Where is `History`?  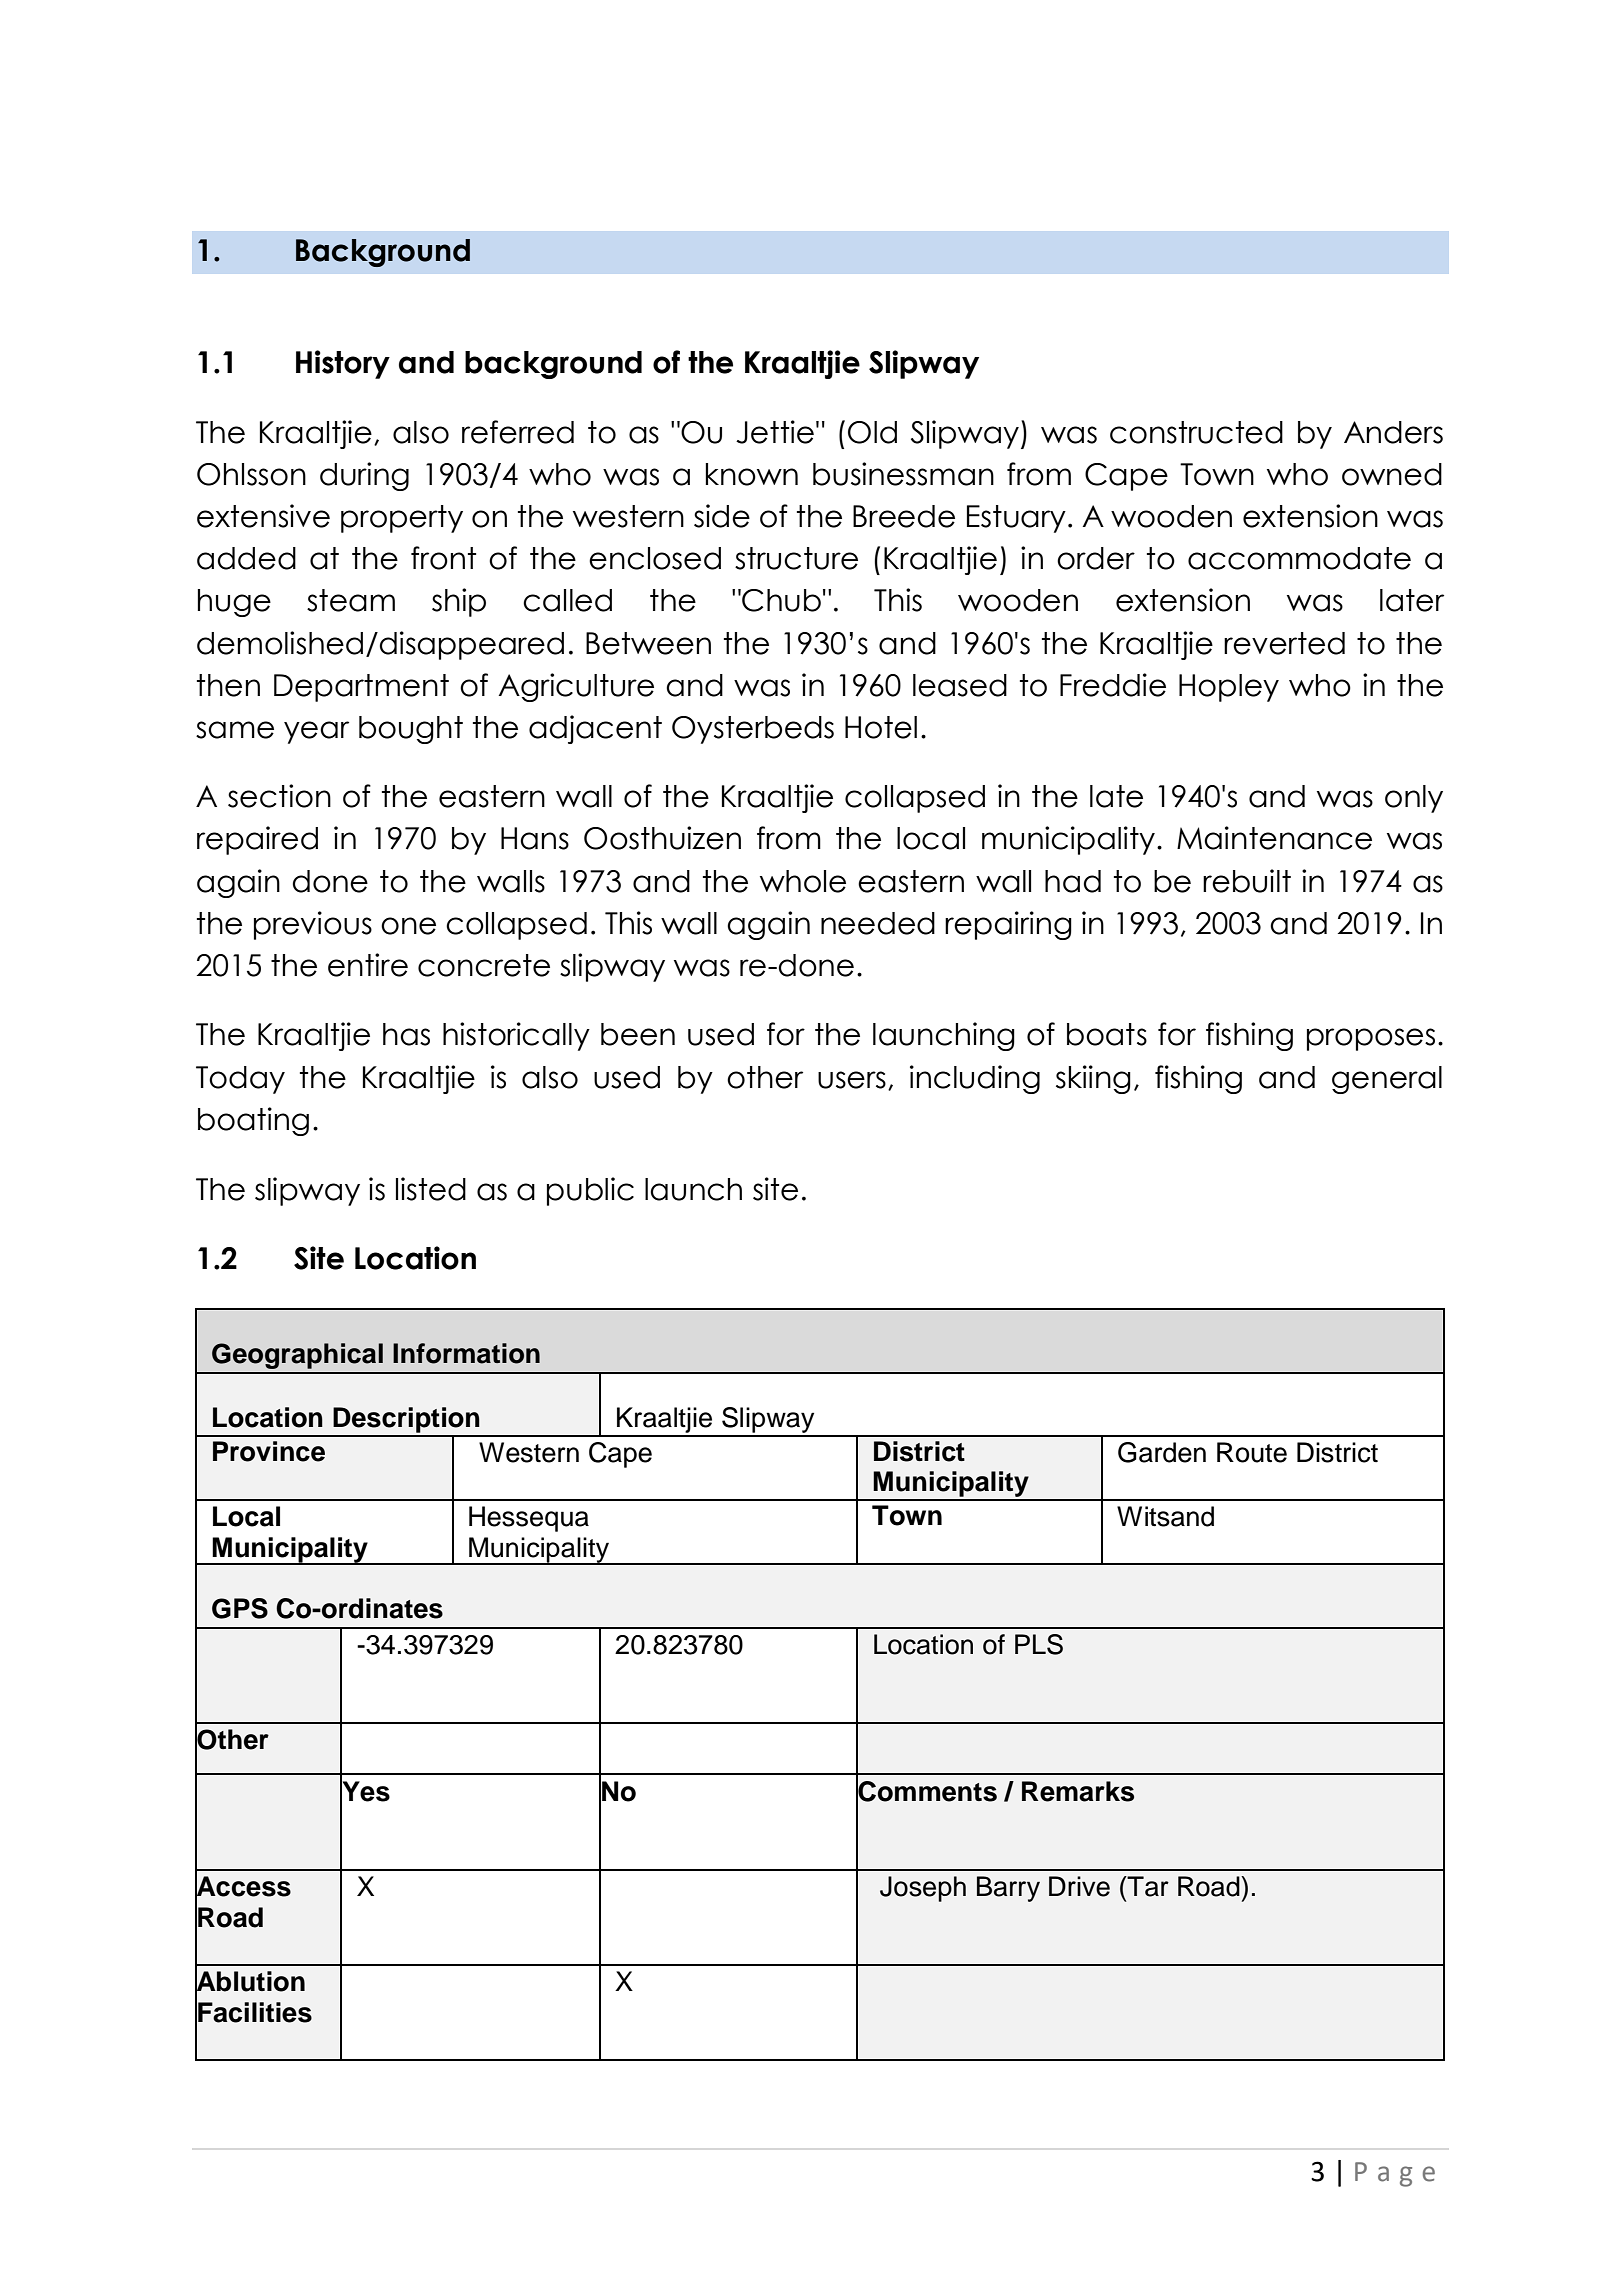 History is located at coordinates (343, 364).
